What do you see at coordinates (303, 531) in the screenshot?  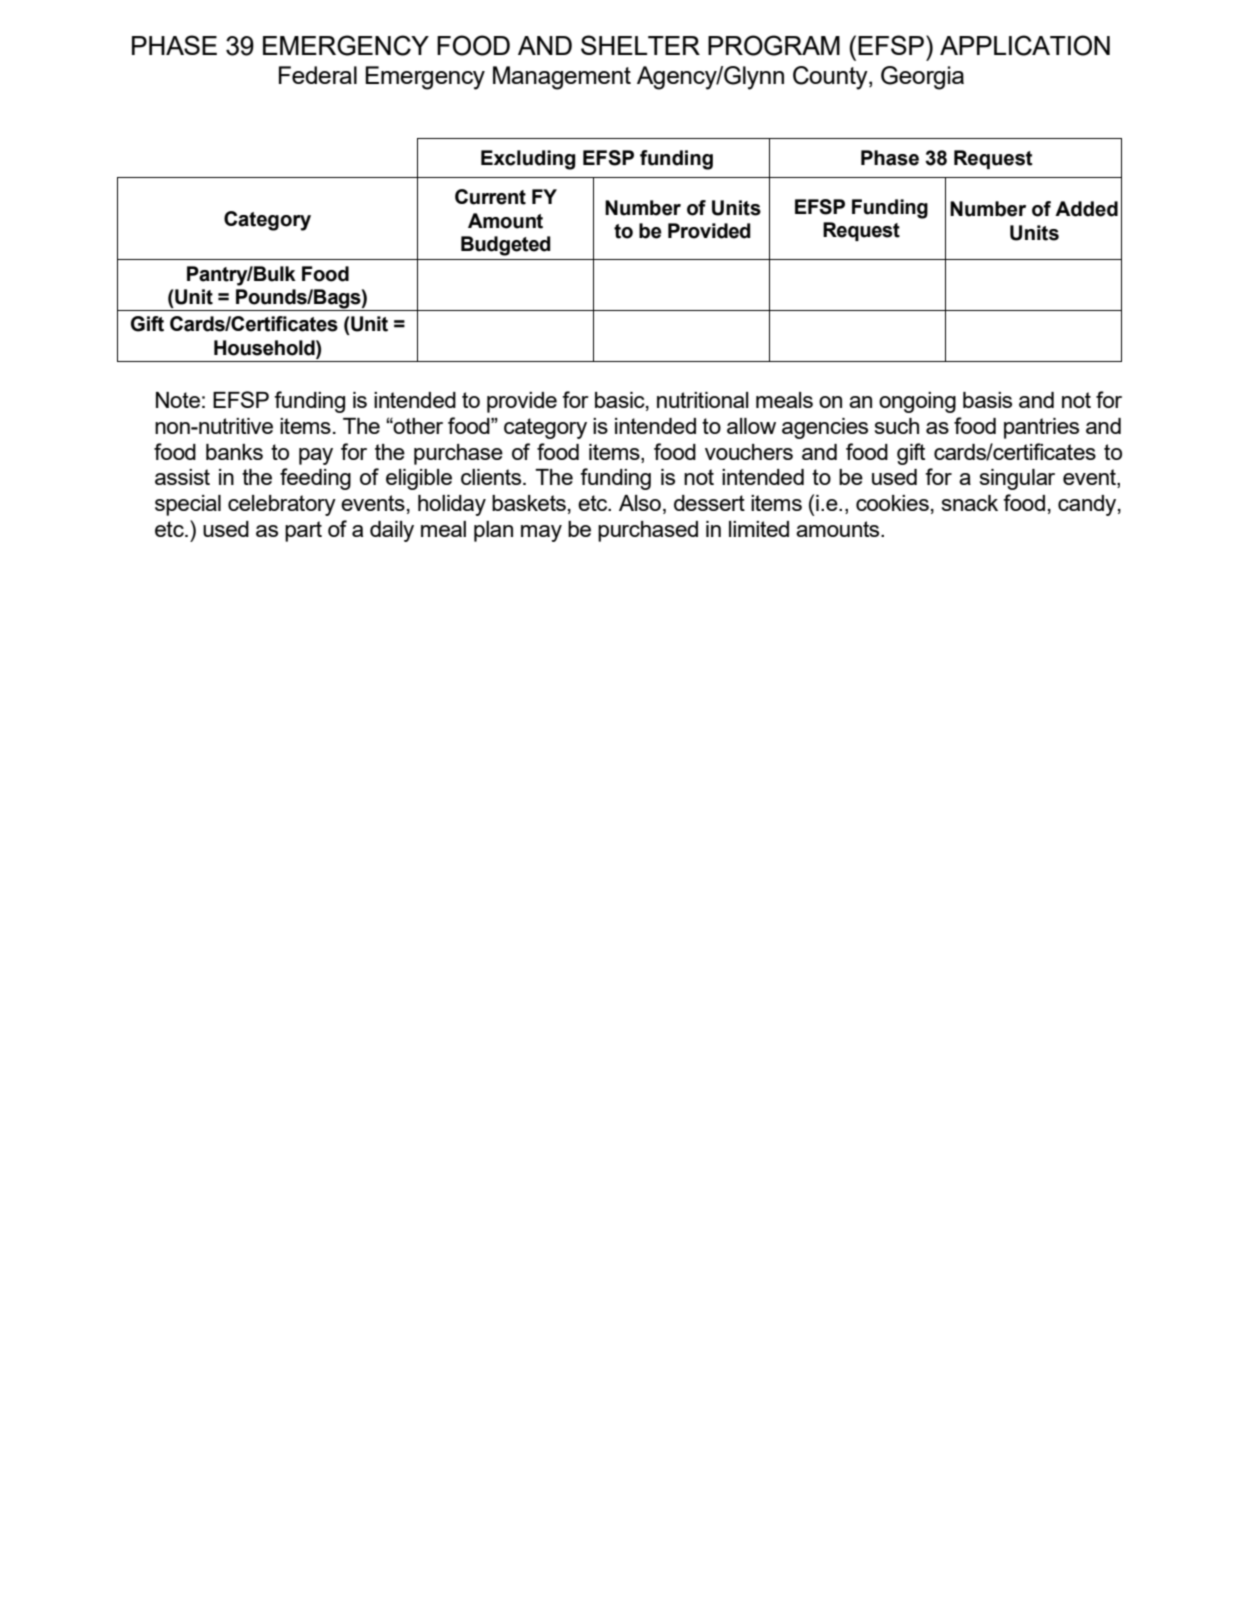 I see `part` at bounding box center [303, 531].
